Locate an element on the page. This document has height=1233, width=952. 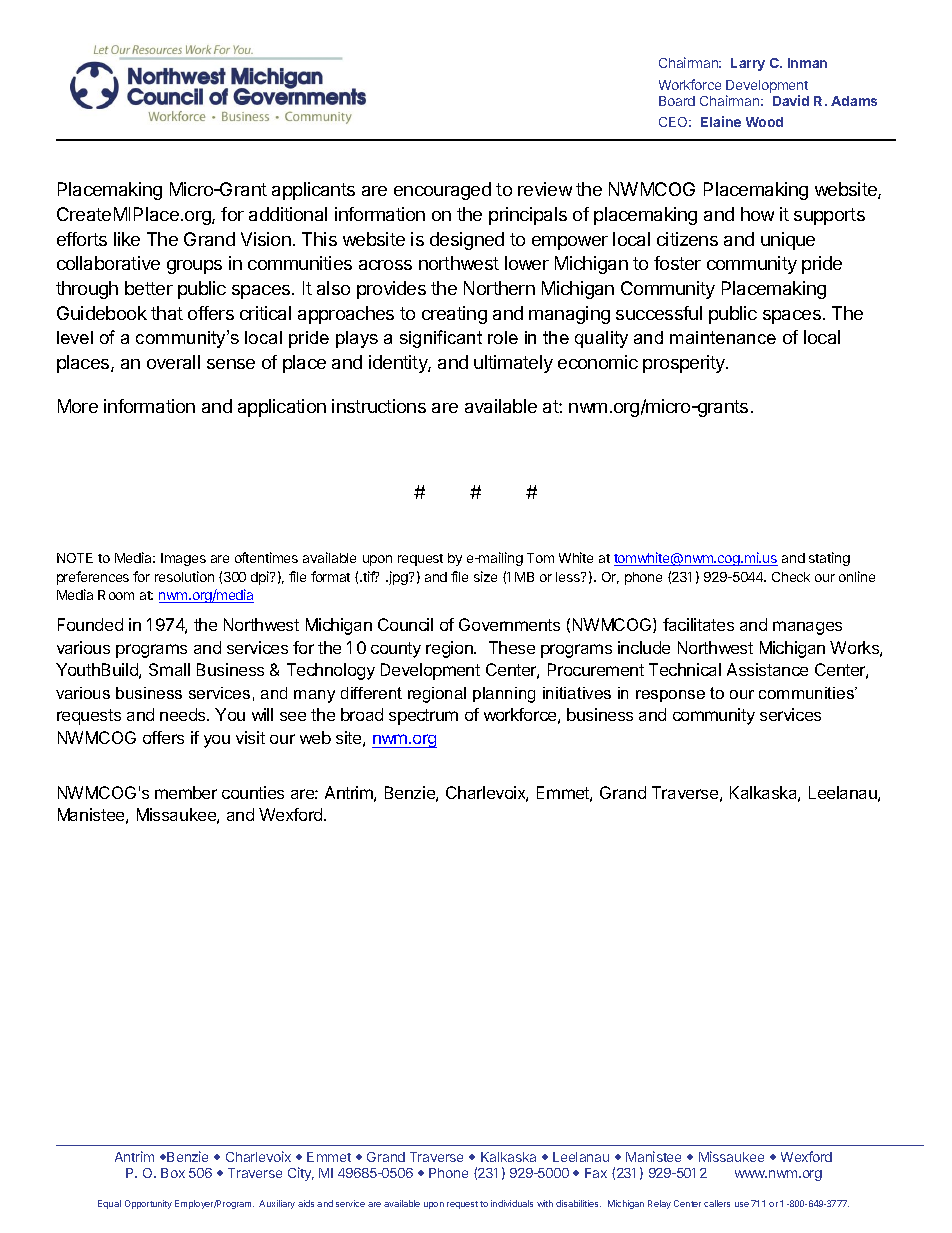
individuals is located at coordinates (512, 1203).
